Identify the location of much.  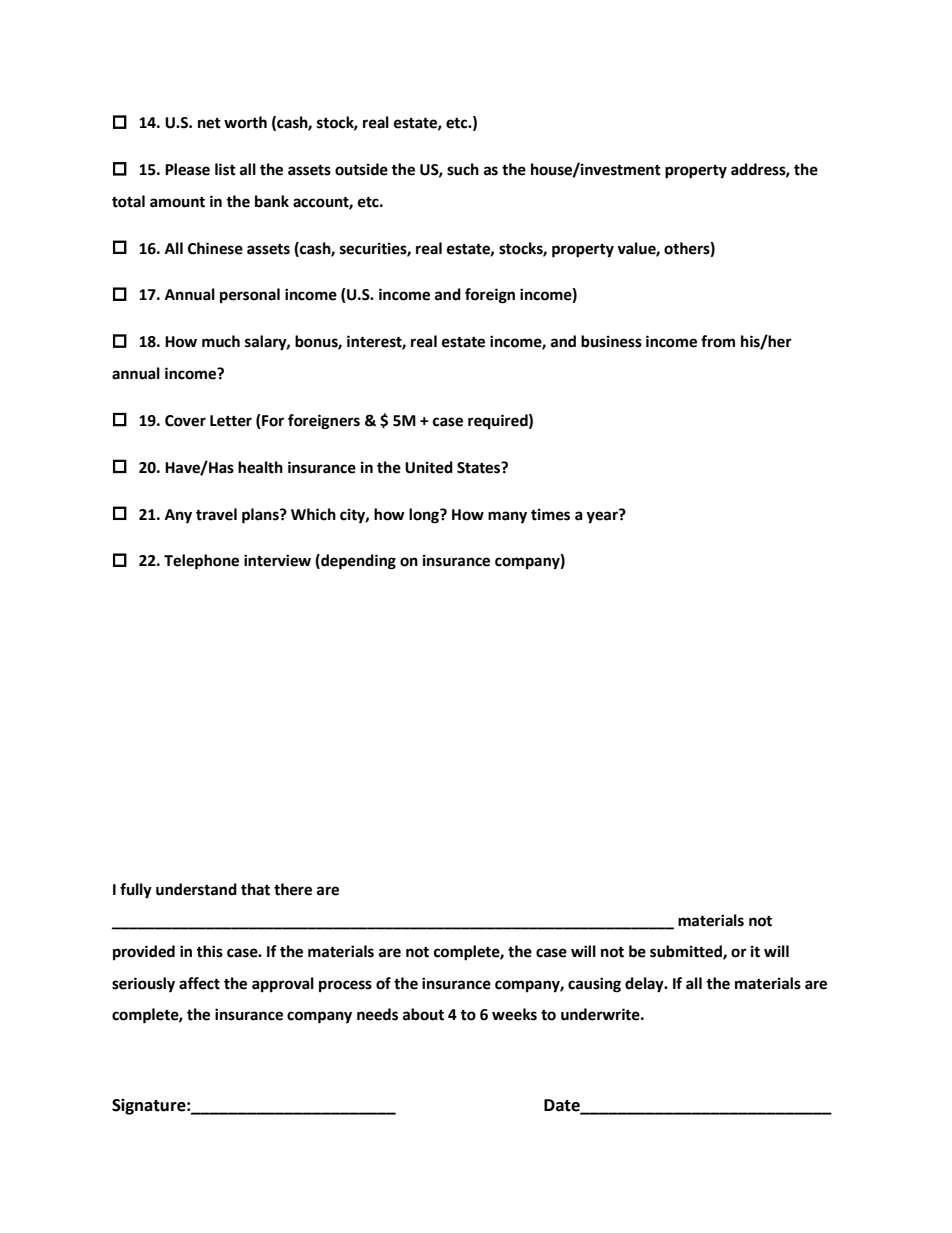
(221, 341).
